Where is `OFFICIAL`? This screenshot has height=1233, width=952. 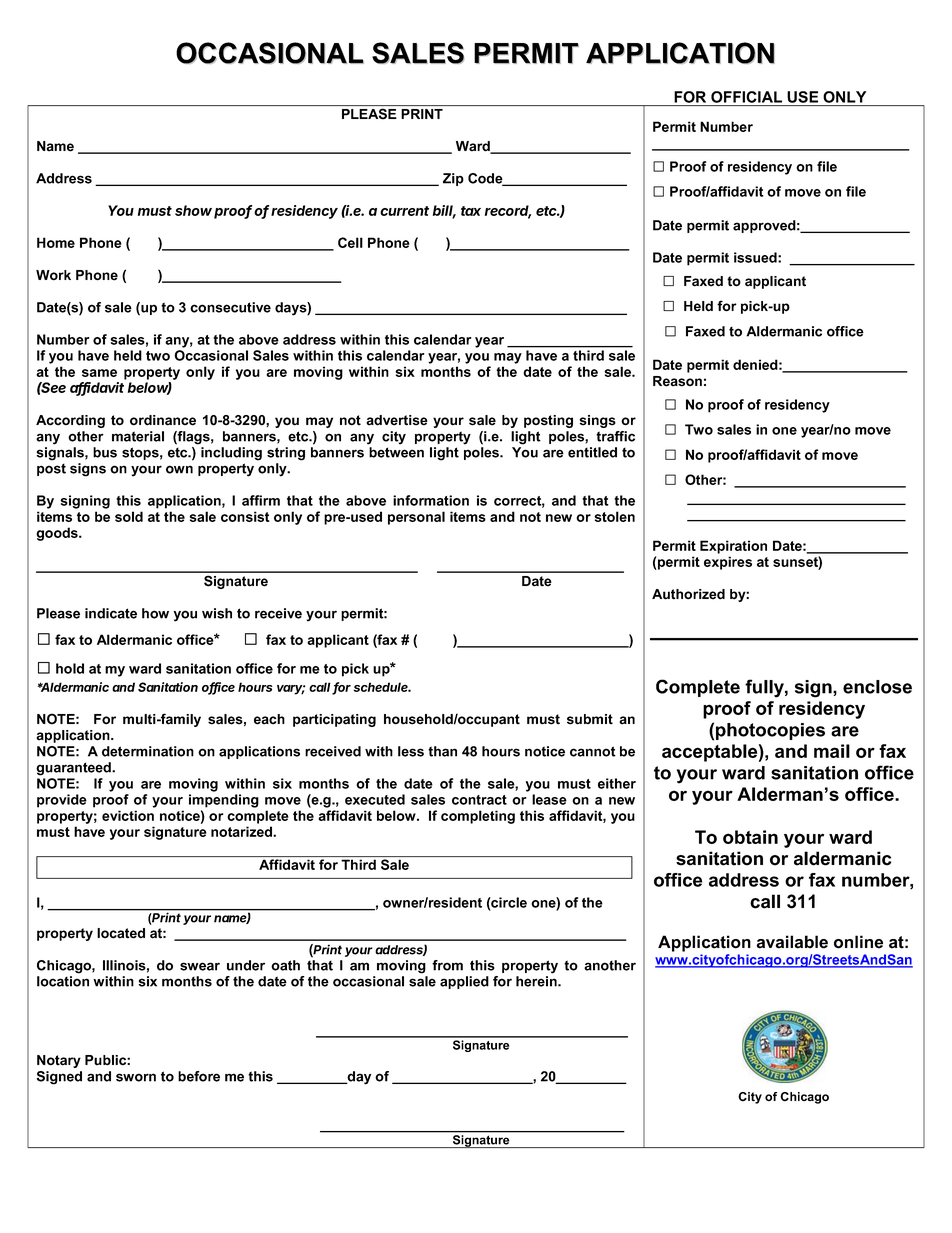
OFFICIAL is located at coordinates (746, 97).
